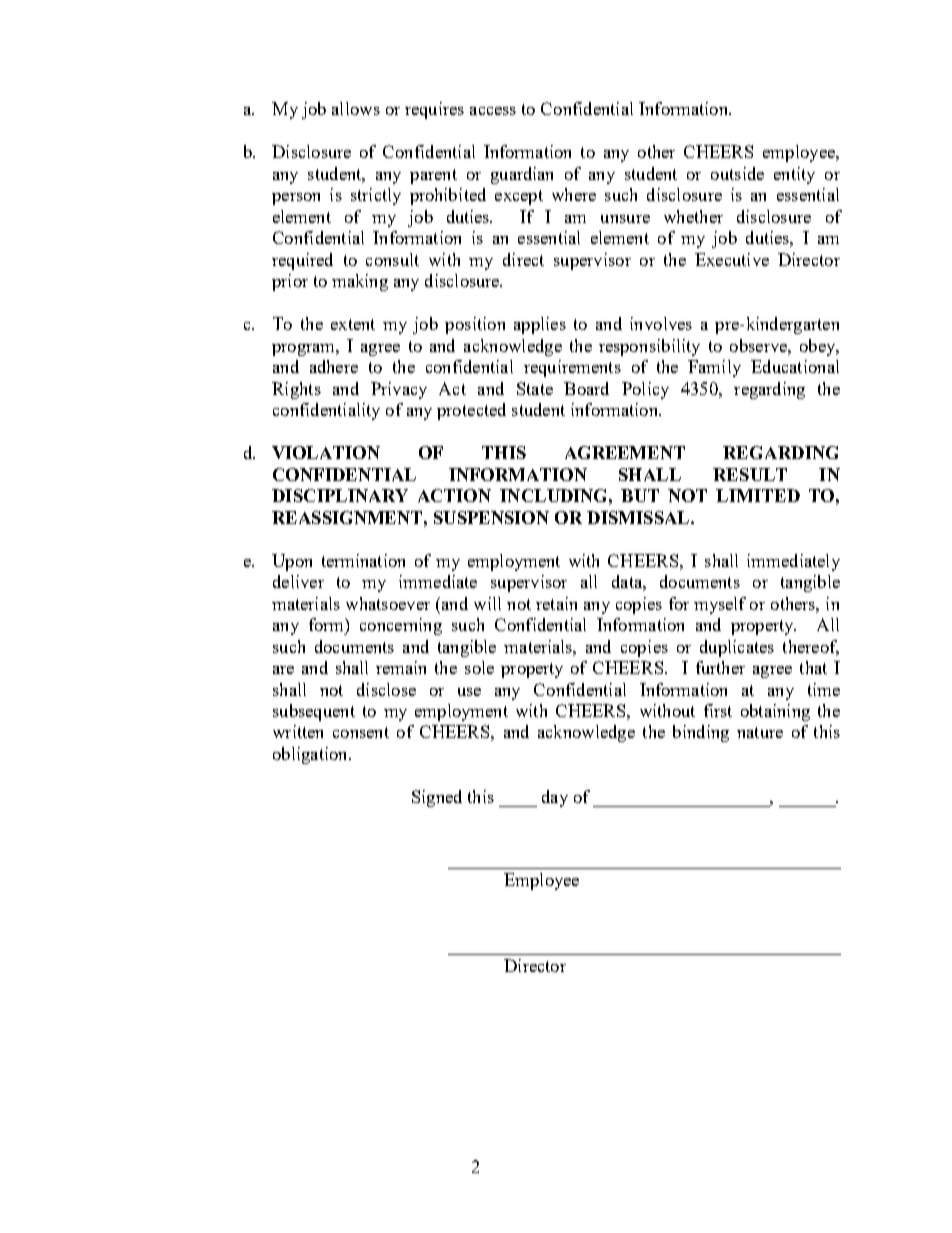 The image size is (952, 1233). I want to click on State, so click(535, 388).
